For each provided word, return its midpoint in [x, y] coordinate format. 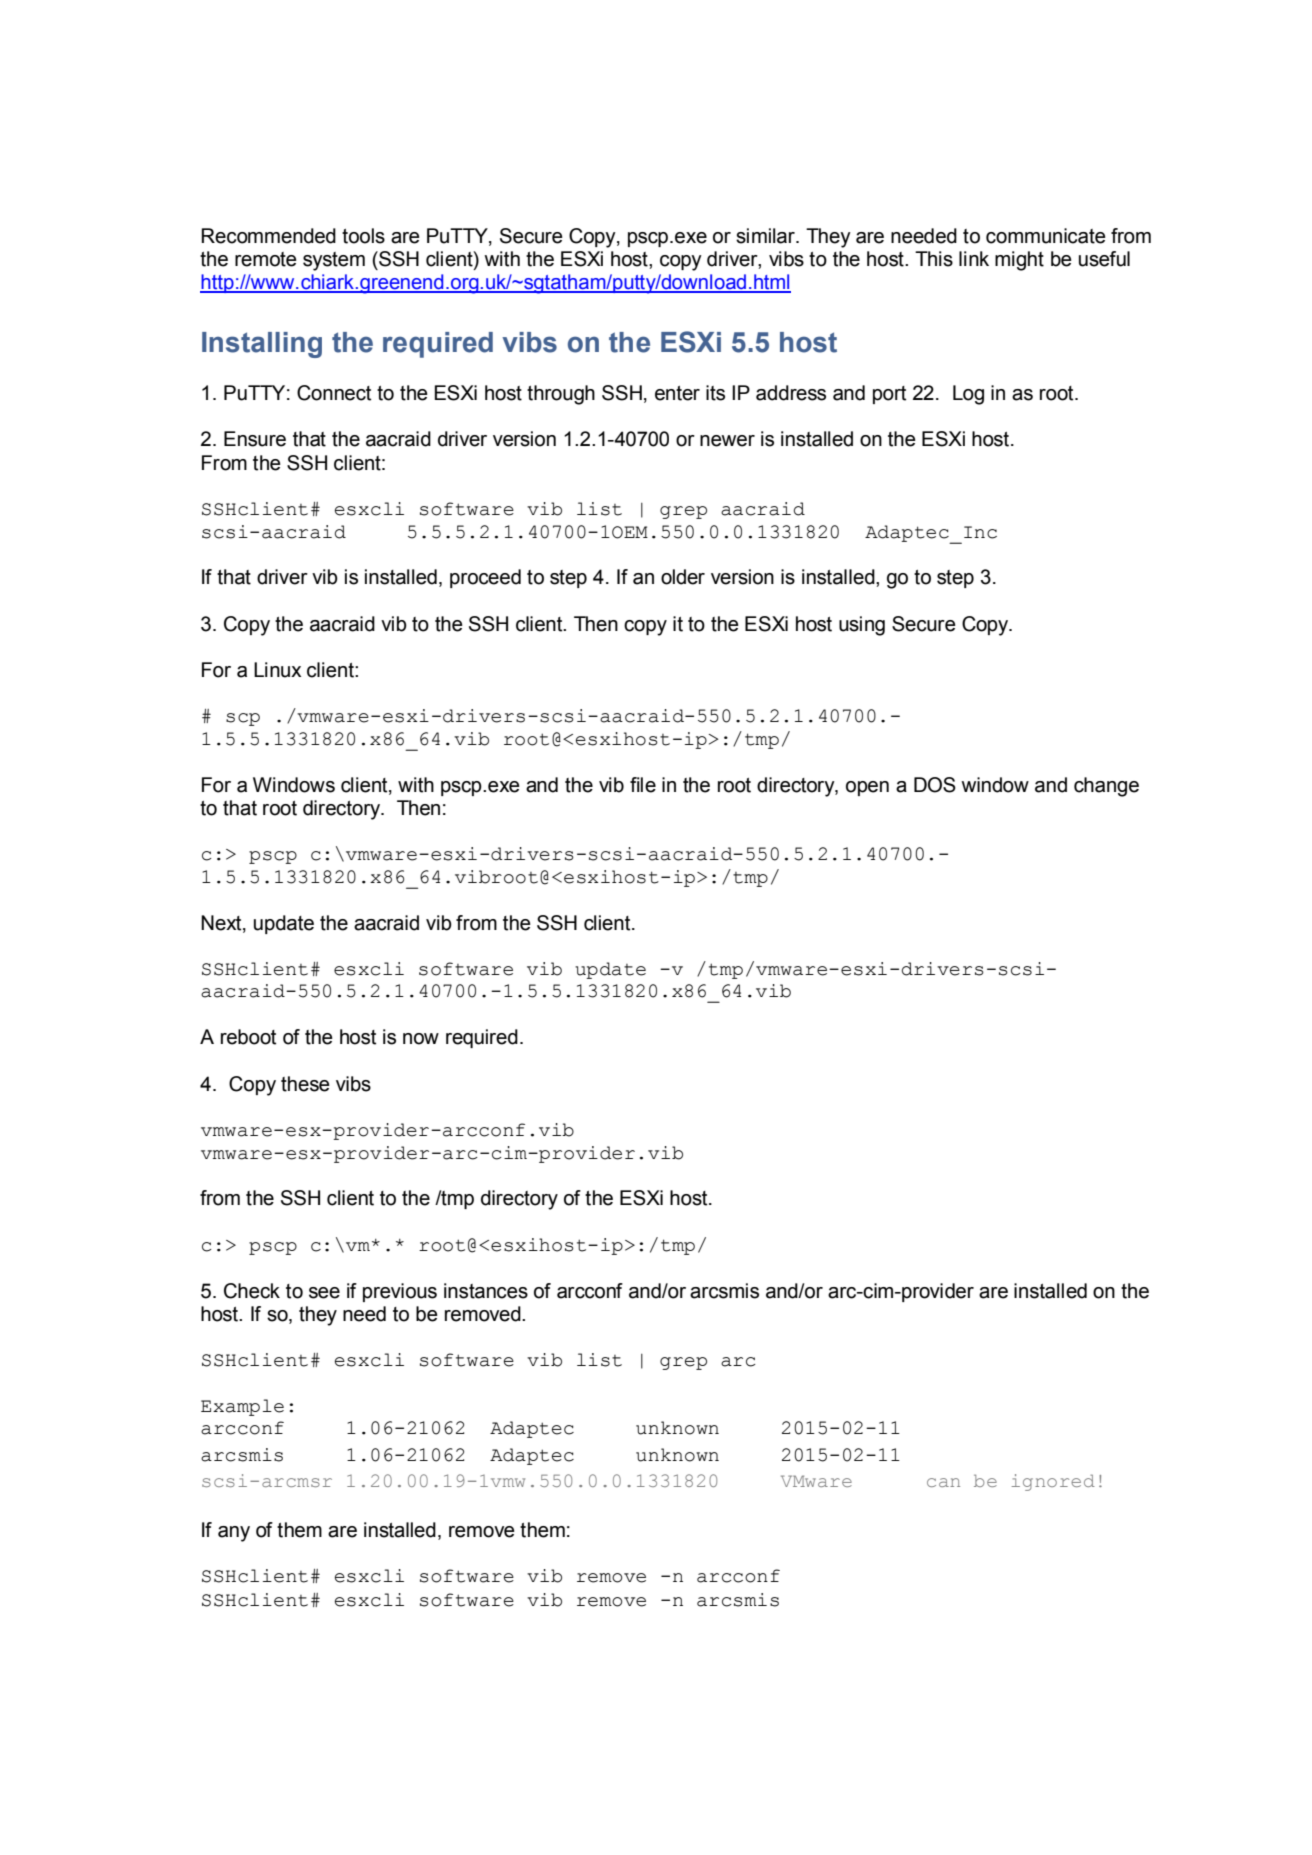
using [862, 626]
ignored [1053, 1482]
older [683, 577]
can [943, 1482]
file [643, 785]
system [334, 261]
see [324, 1293]
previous [400, 1292]
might [1019, 261]
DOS [935, 785]
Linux [277, 670]
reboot [248, 1037]
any [234, 1534]
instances [486, 1291]
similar [766, 236]
